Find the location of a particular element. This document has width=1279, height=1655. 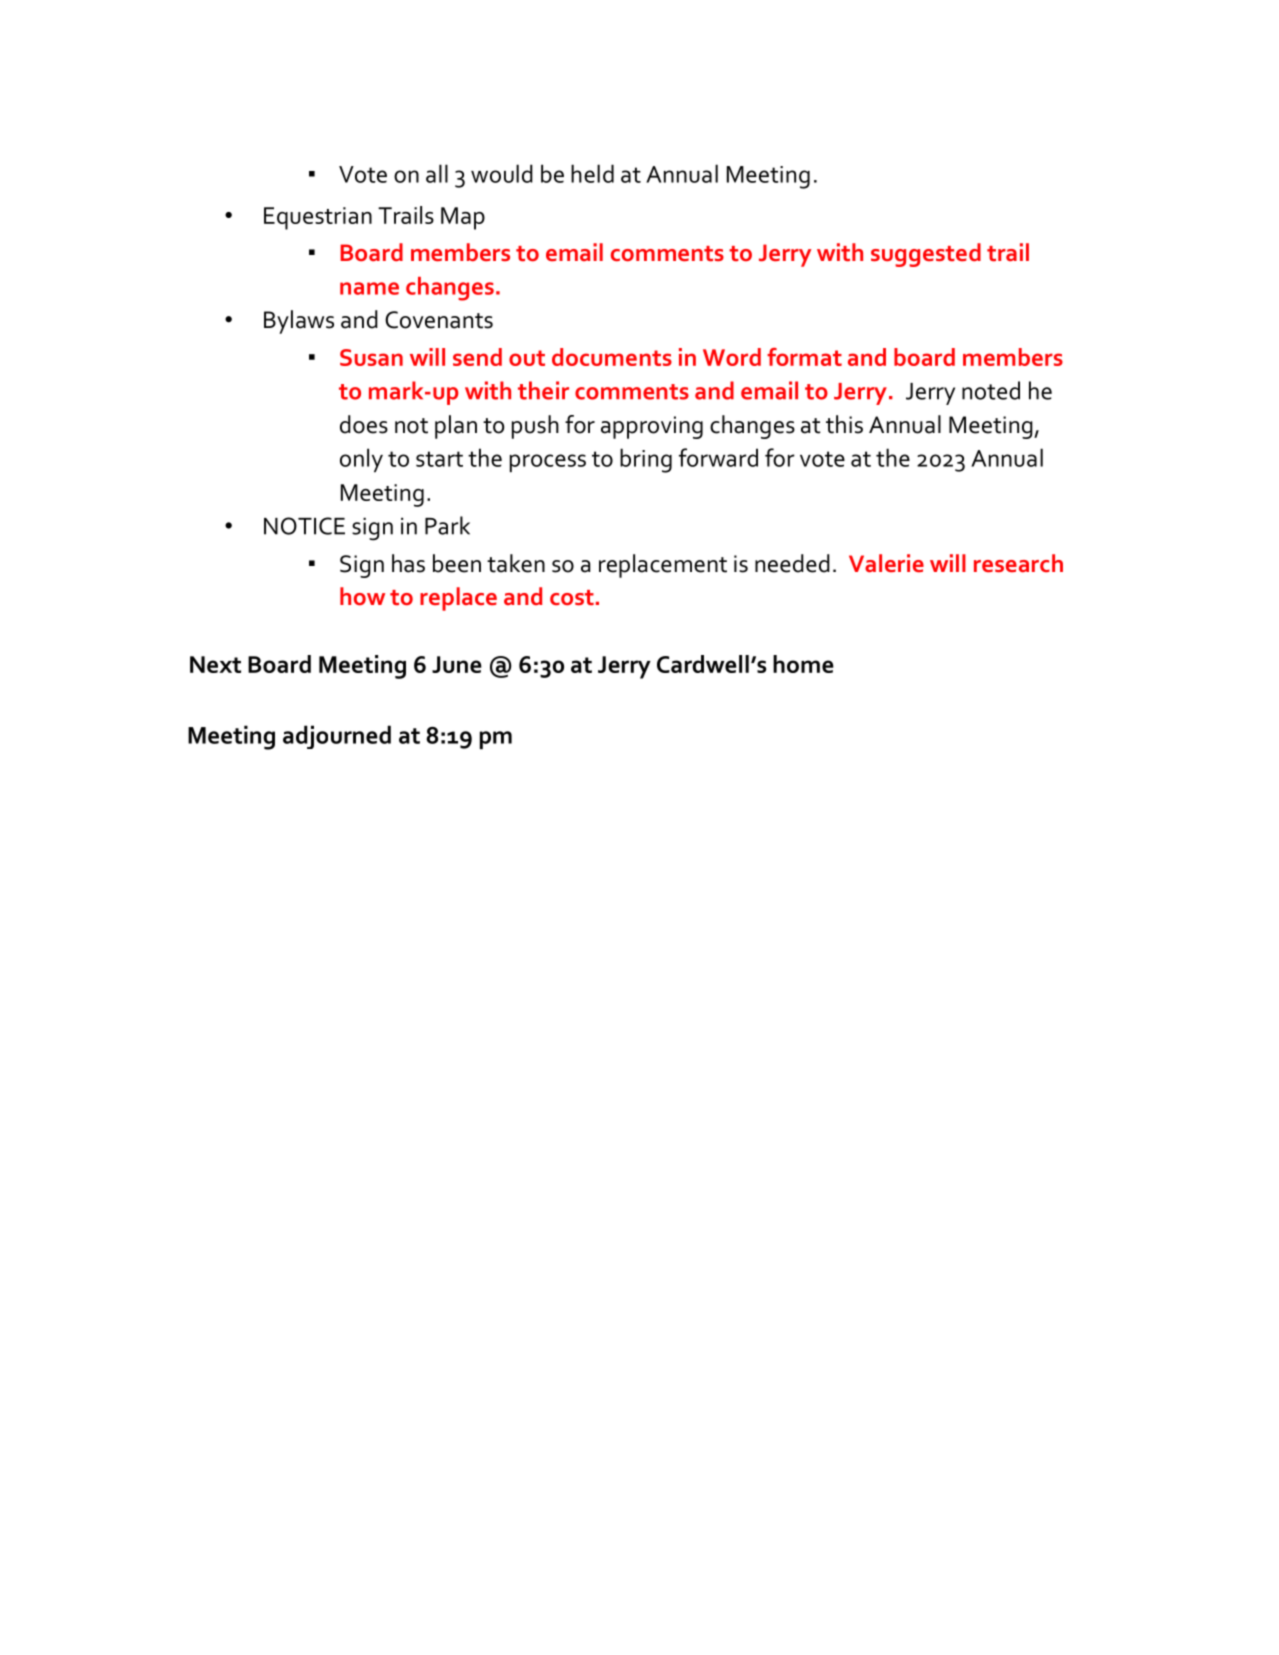

Bylaws is located at coordinates (299, 322).
